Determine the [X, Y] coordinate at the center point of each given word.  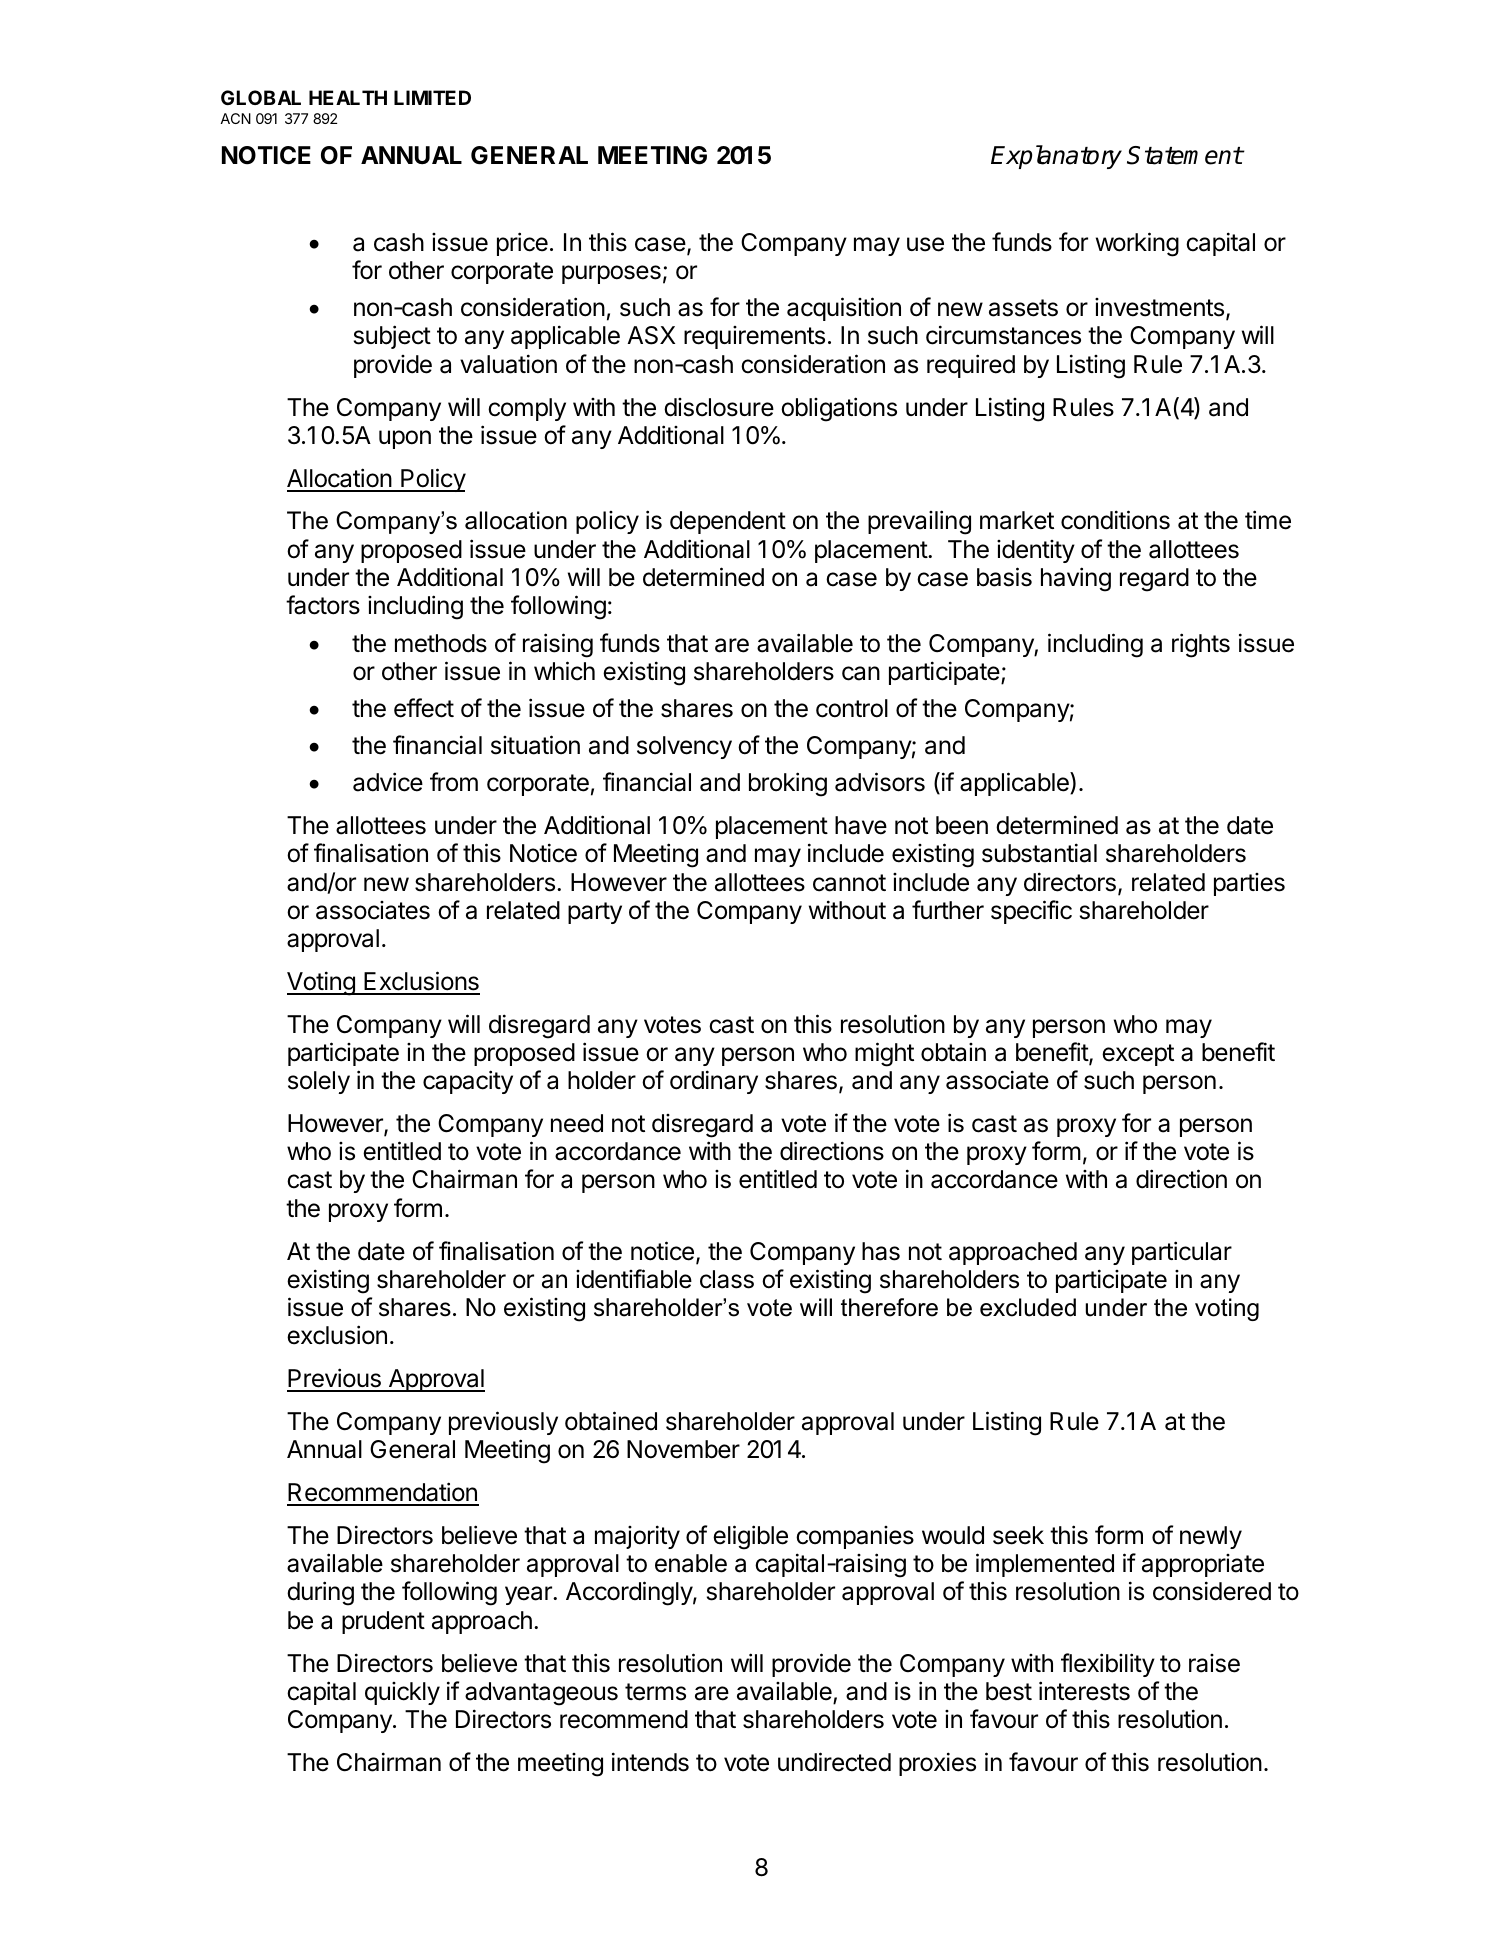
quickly [402, 1693]
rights [1201, 645]
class [727, 1279]
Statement [1185, 155]
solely [319, 1082]
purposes [611, 274]
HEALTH [348, 97]
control [852, 708]
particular [1182, 1253]
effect [424, 708]
